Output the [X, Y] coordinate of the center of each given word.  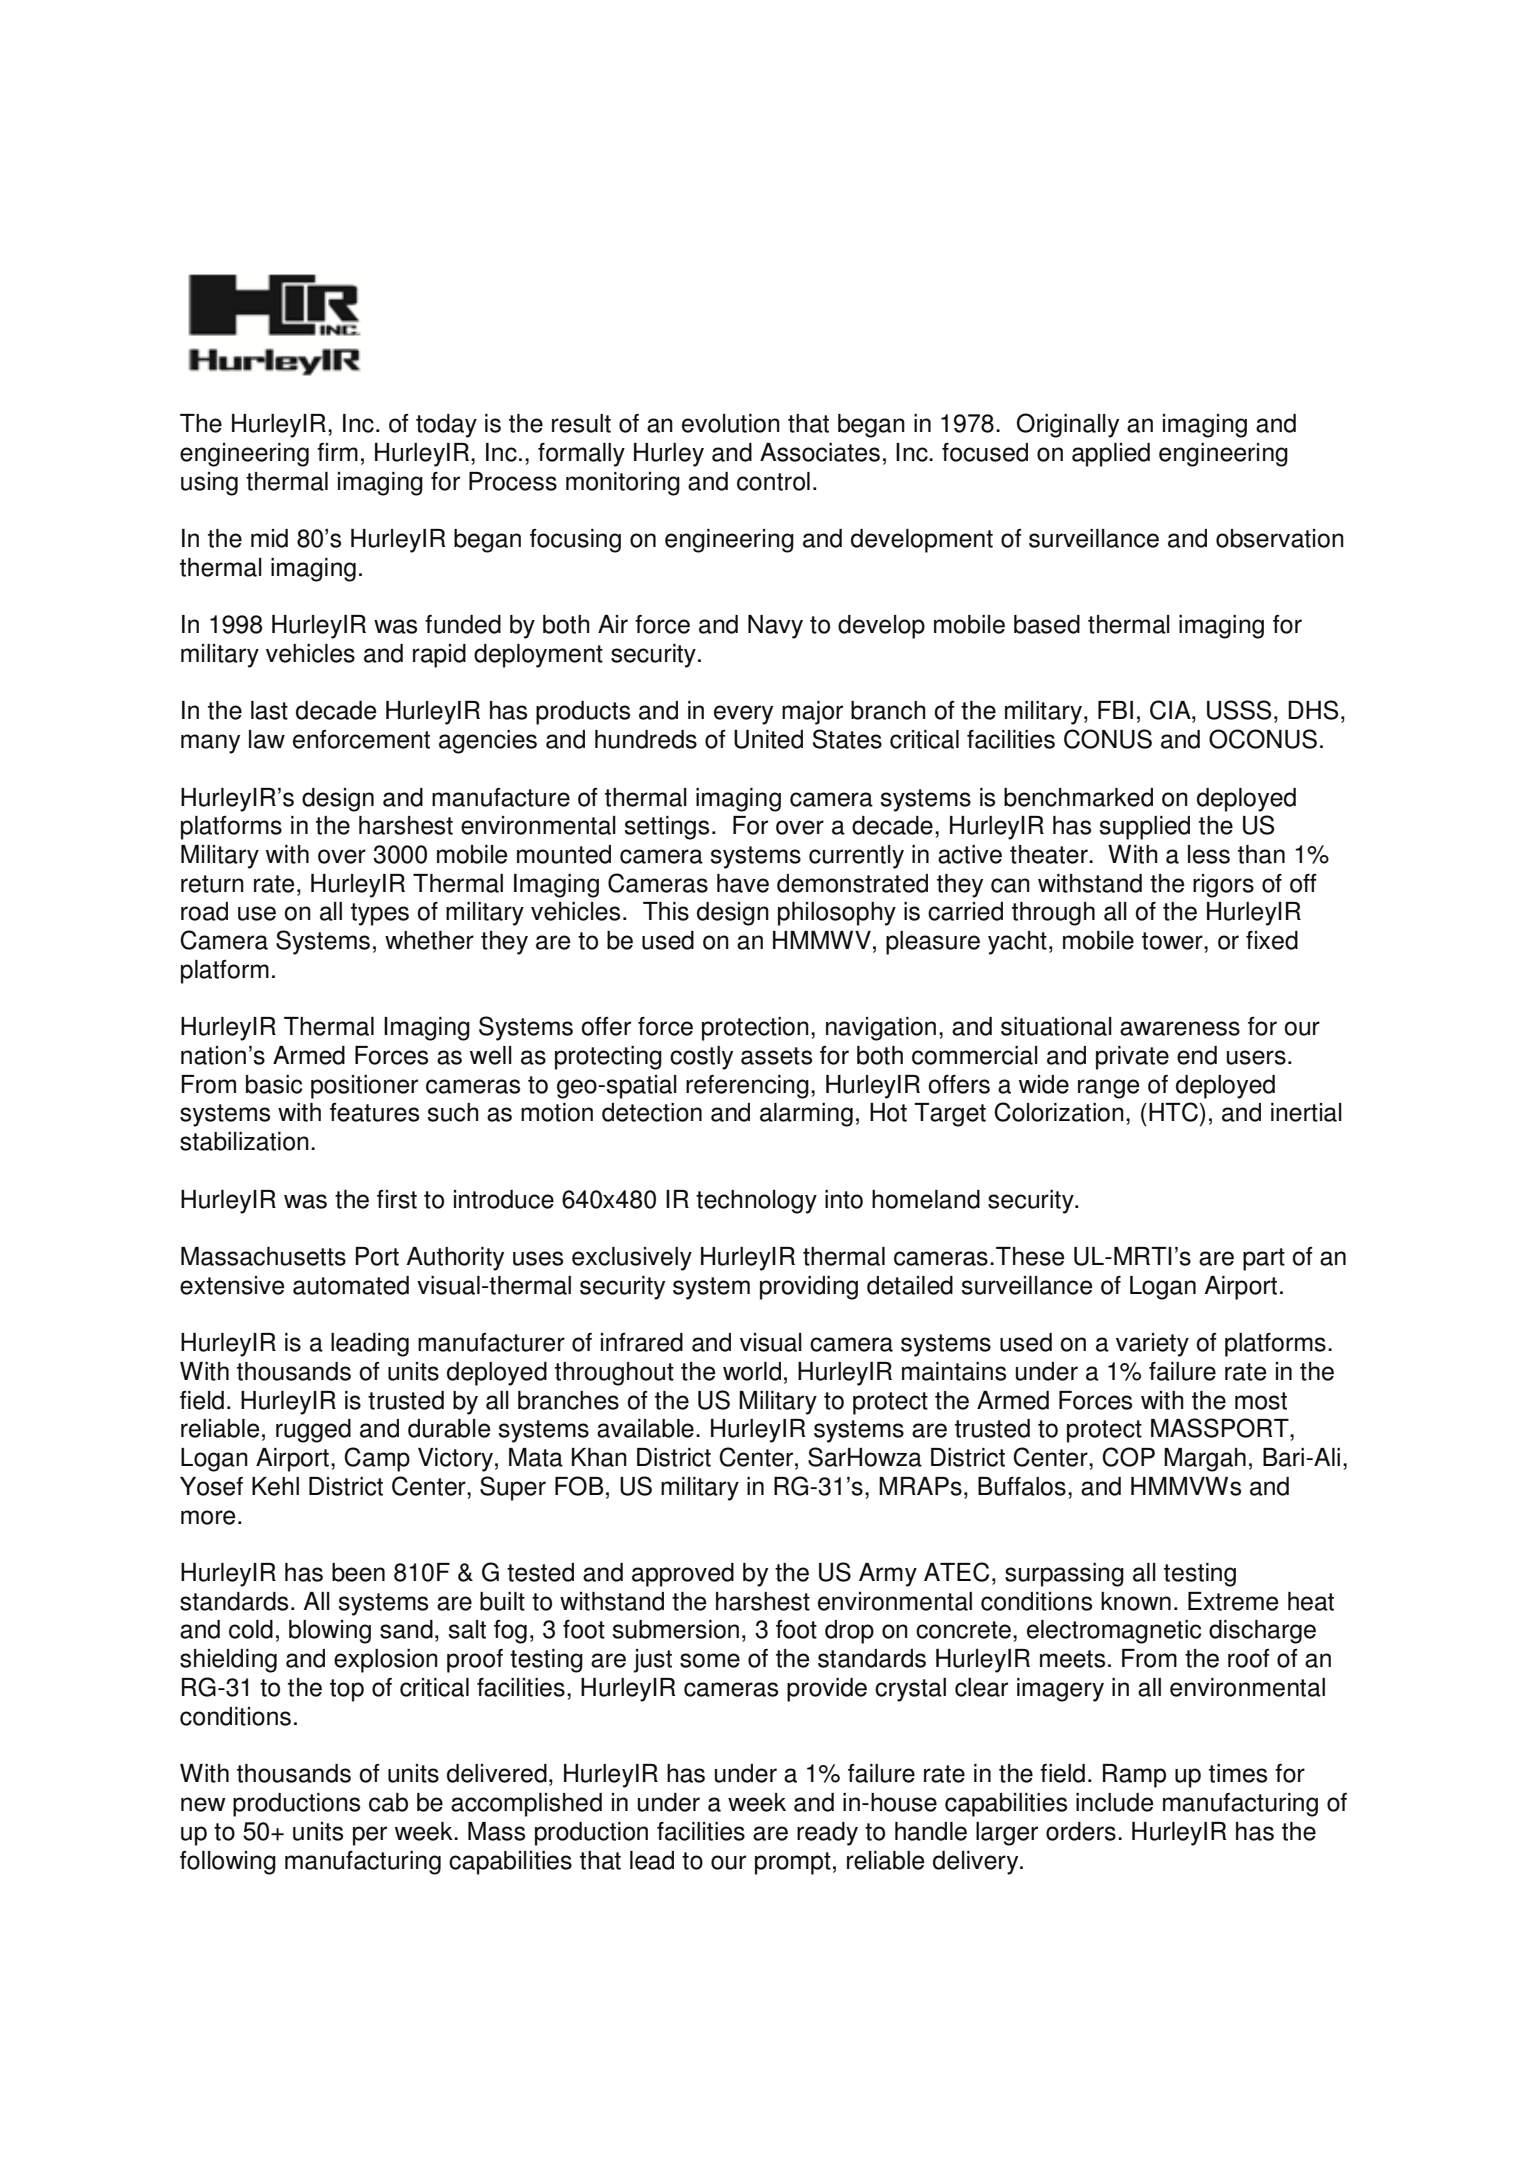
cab [388, 1802]
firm [337, 452]
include [1114, 1802]
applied [1111, 455]
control [773, 481]
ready [827, 1834]
